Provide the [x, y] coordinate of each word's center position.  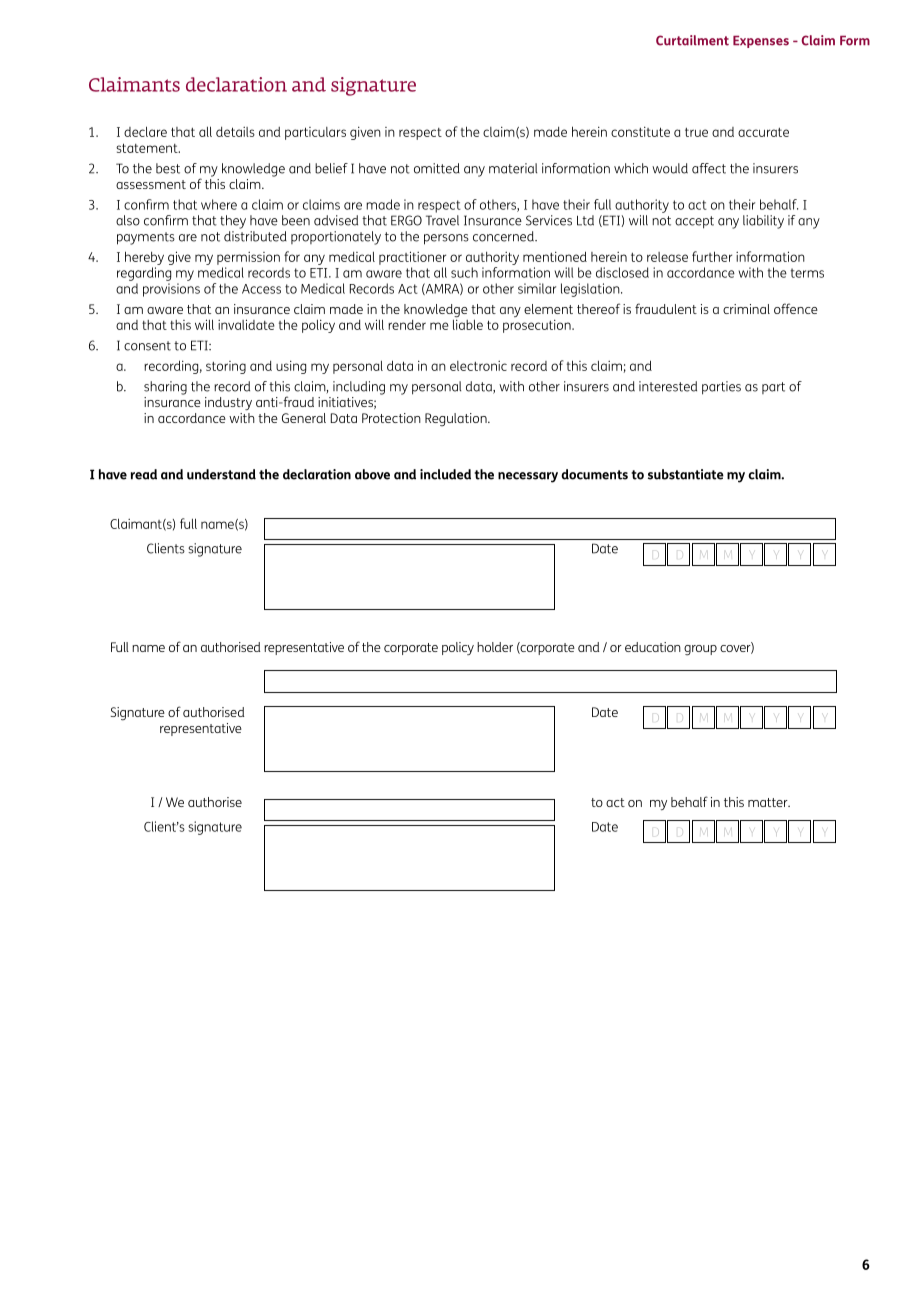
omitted [437, 168]
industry [228, 403]
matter [769, 802]
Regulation [457, 419]
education [653, 647]
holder [495, 647]
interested [668, 386]
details [235, 132]
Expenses [761, 42]
